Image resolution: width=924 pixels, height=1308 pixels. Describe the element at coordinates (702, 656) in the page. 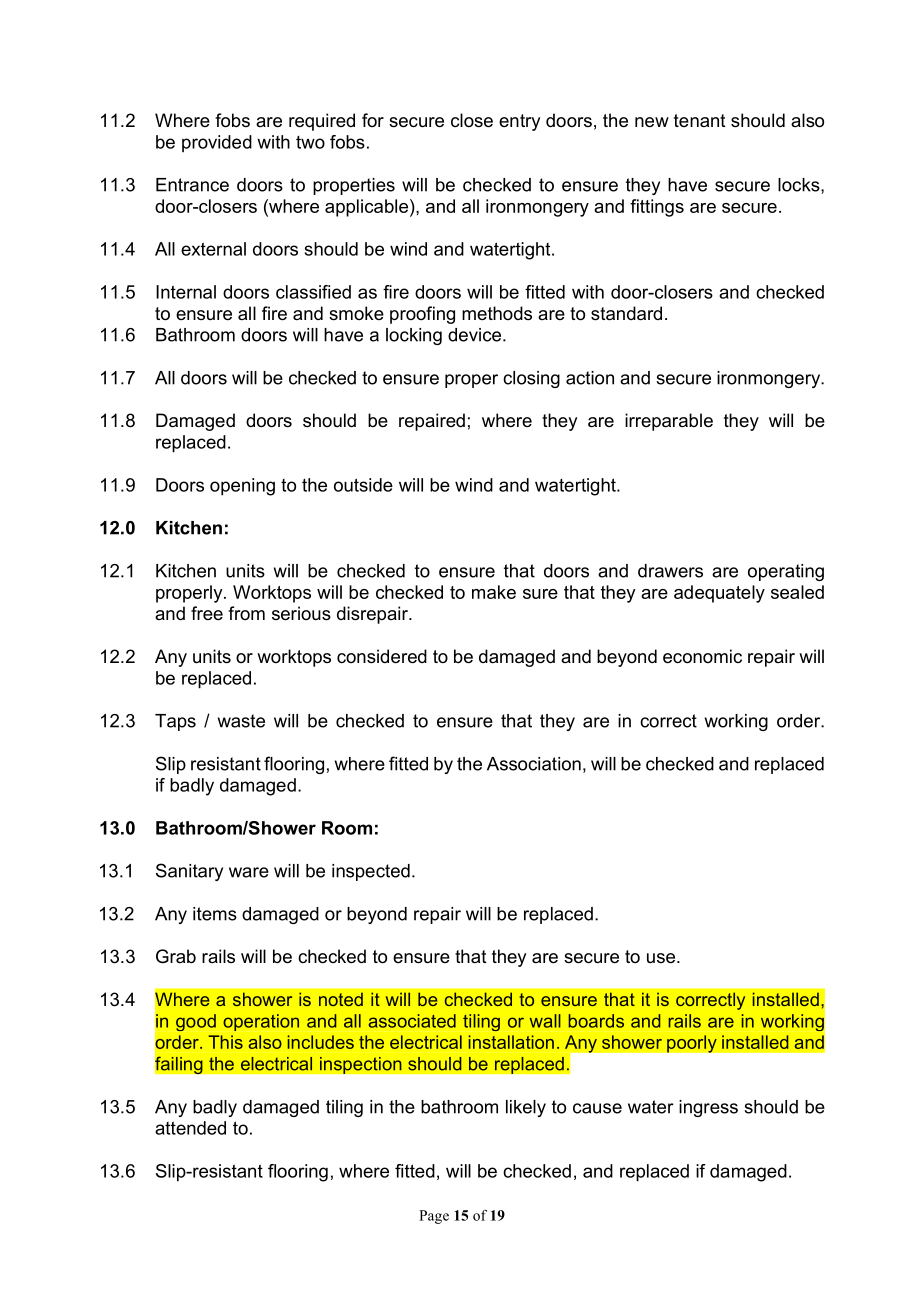

I see `economic` at that location.
